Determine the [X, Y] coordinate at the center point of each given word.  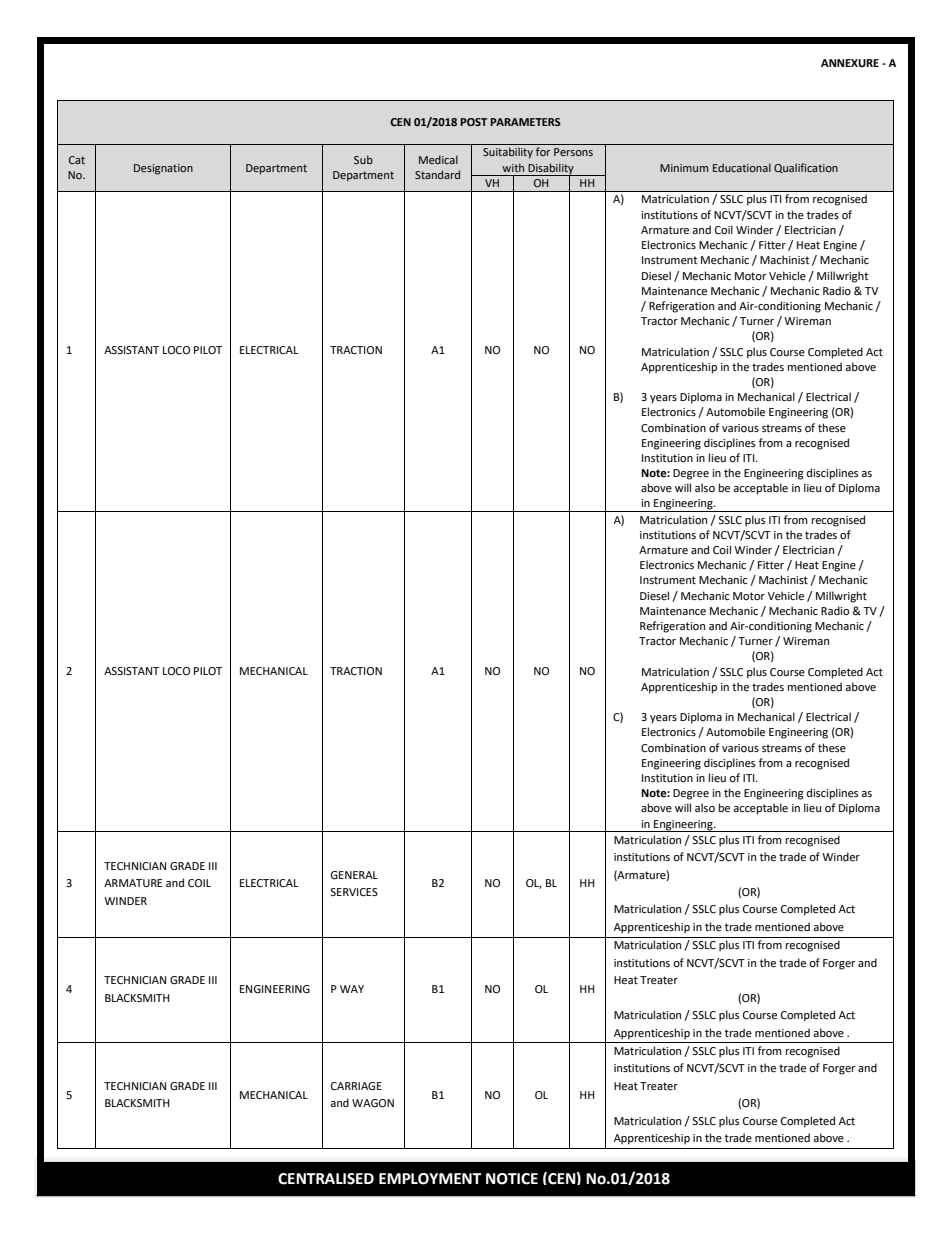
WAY [352, 989]
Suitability [508, 153]
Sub [363, 159]
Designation [163, 169]
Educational [742, 167]
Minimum [684, 168]
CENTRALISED [326, 1179]
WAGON [373, 1103]
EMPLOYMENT [430, 1179]
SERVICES [354, 892]
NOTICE [512, 1179]
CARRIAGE [356, 1086]
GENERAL [354, 875]
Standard [437, 174]
